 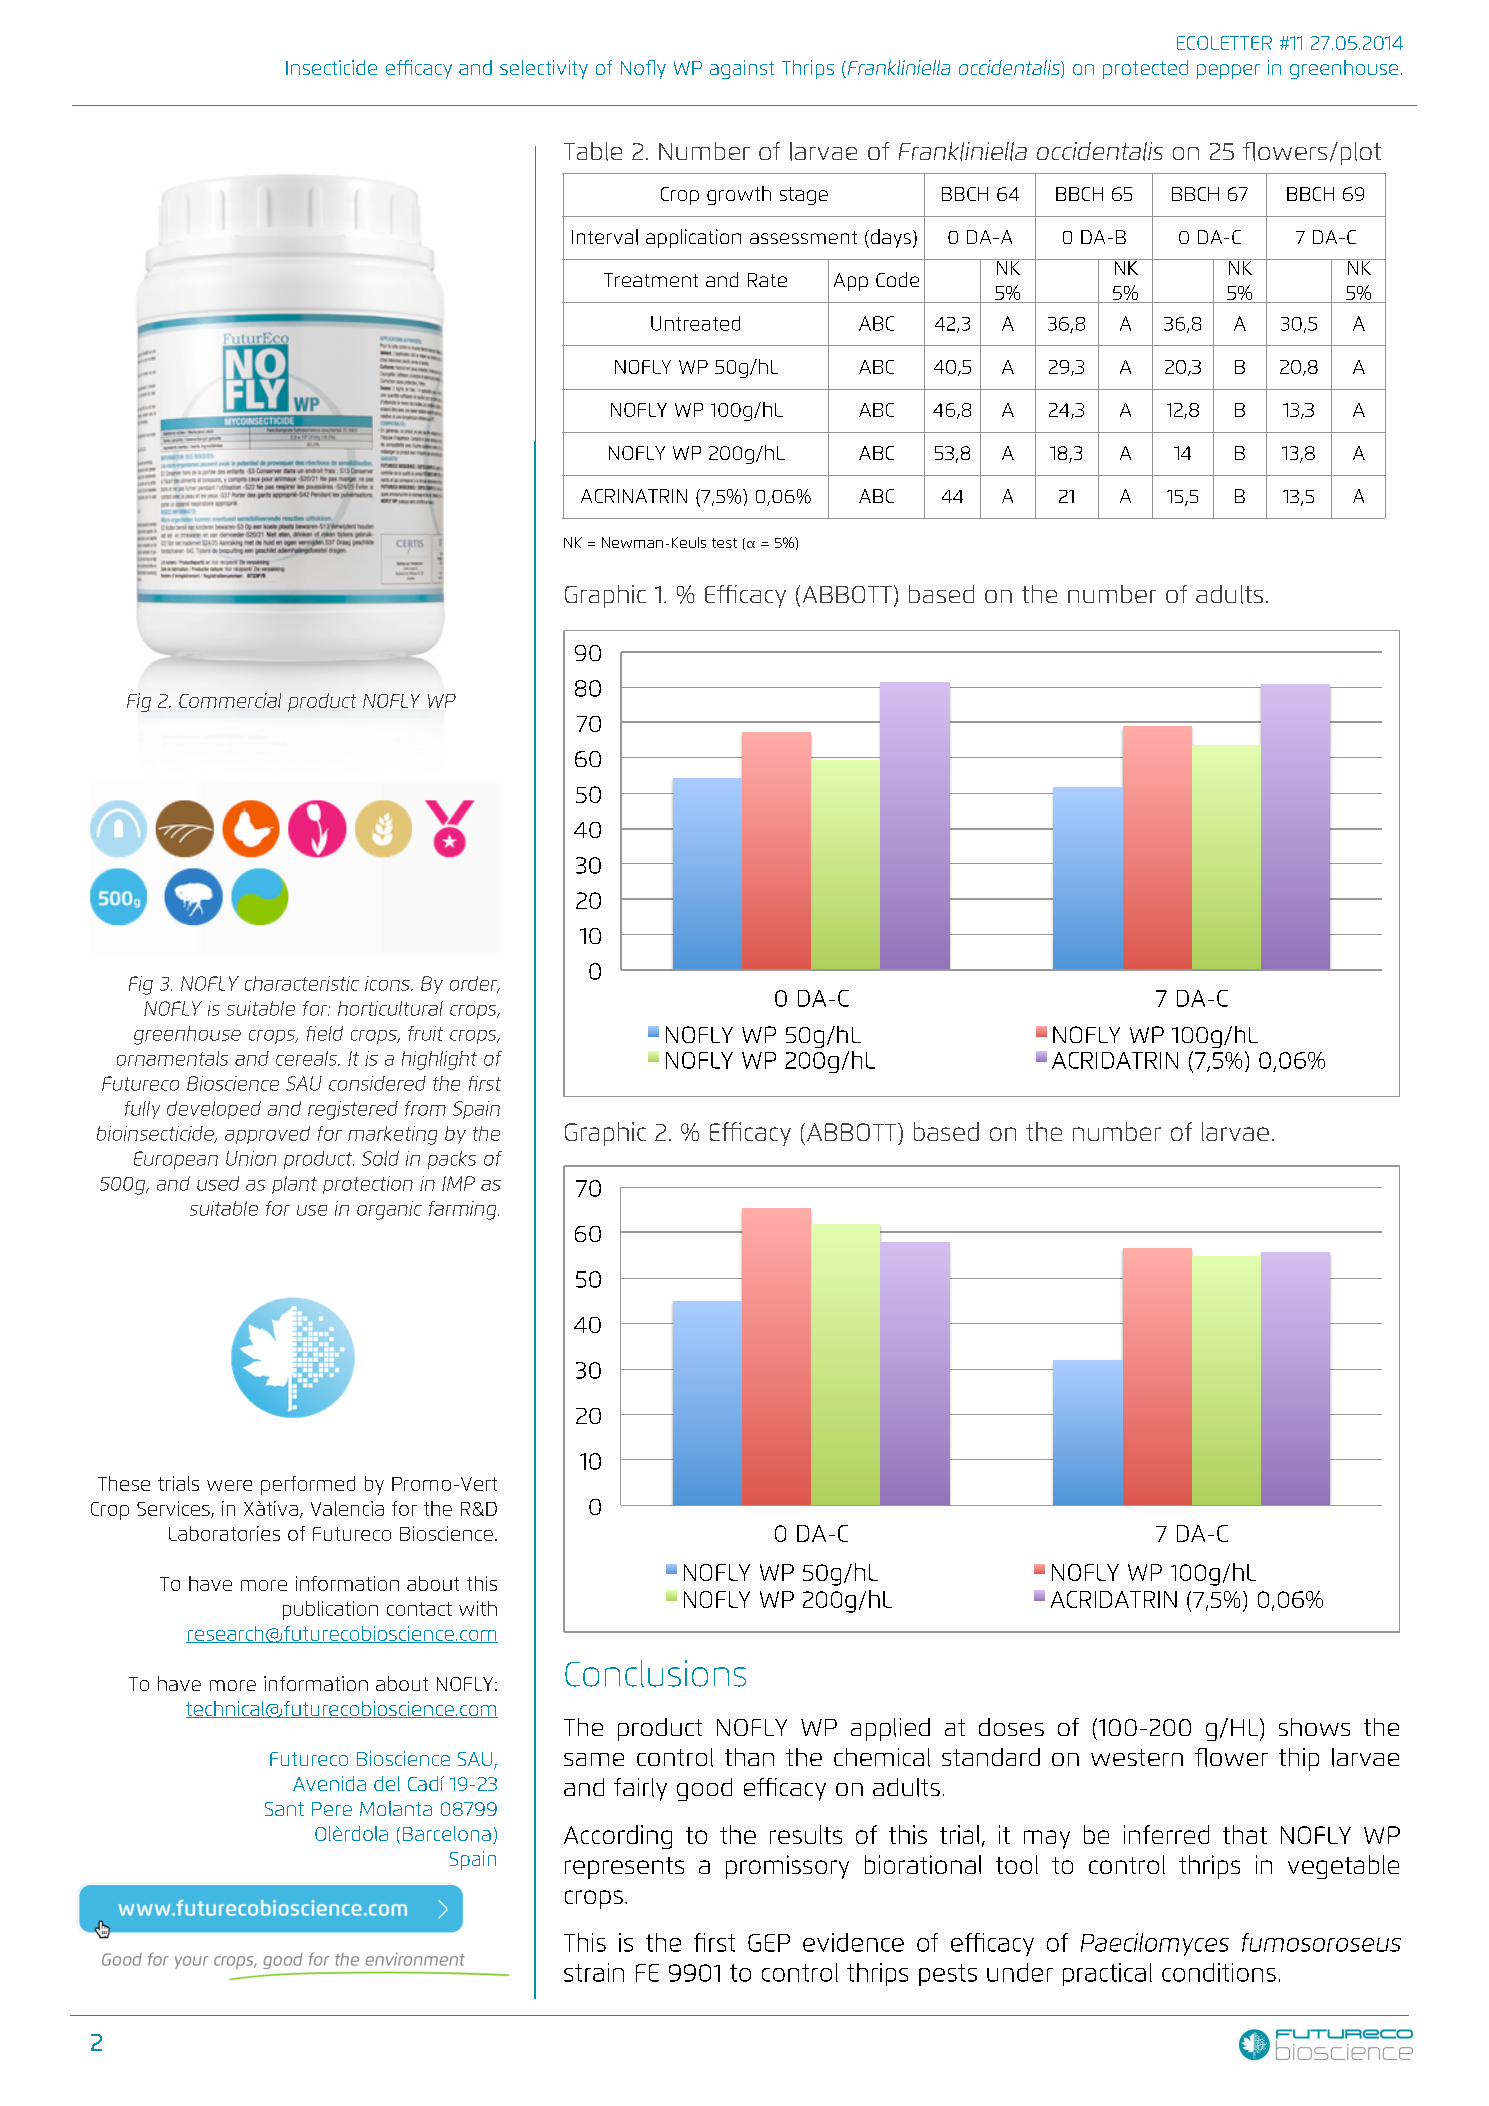 What do you see at coordinates (230, 700) in the image?
I see `Commercial` at bounding box center [230, 700].
